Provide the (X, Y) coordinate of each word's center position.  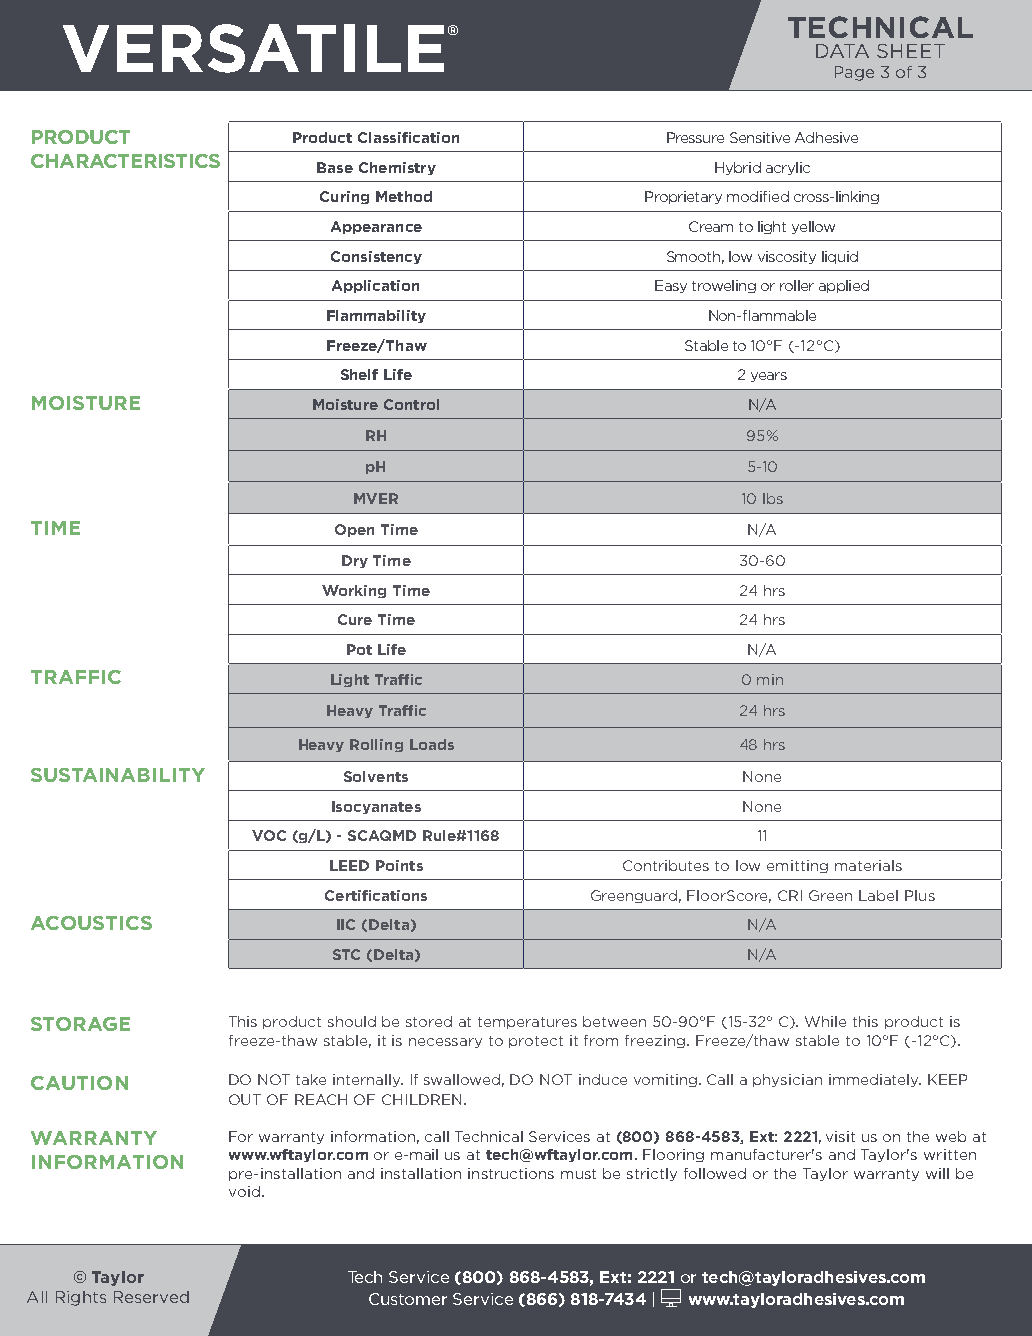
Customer (408, 1299)
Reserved (151, 1297)
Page (854, 73)
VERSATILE (253, 48)
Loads (432, 744)
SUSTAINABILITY (118, 775)
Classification (408, 137)
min (770, 679)
